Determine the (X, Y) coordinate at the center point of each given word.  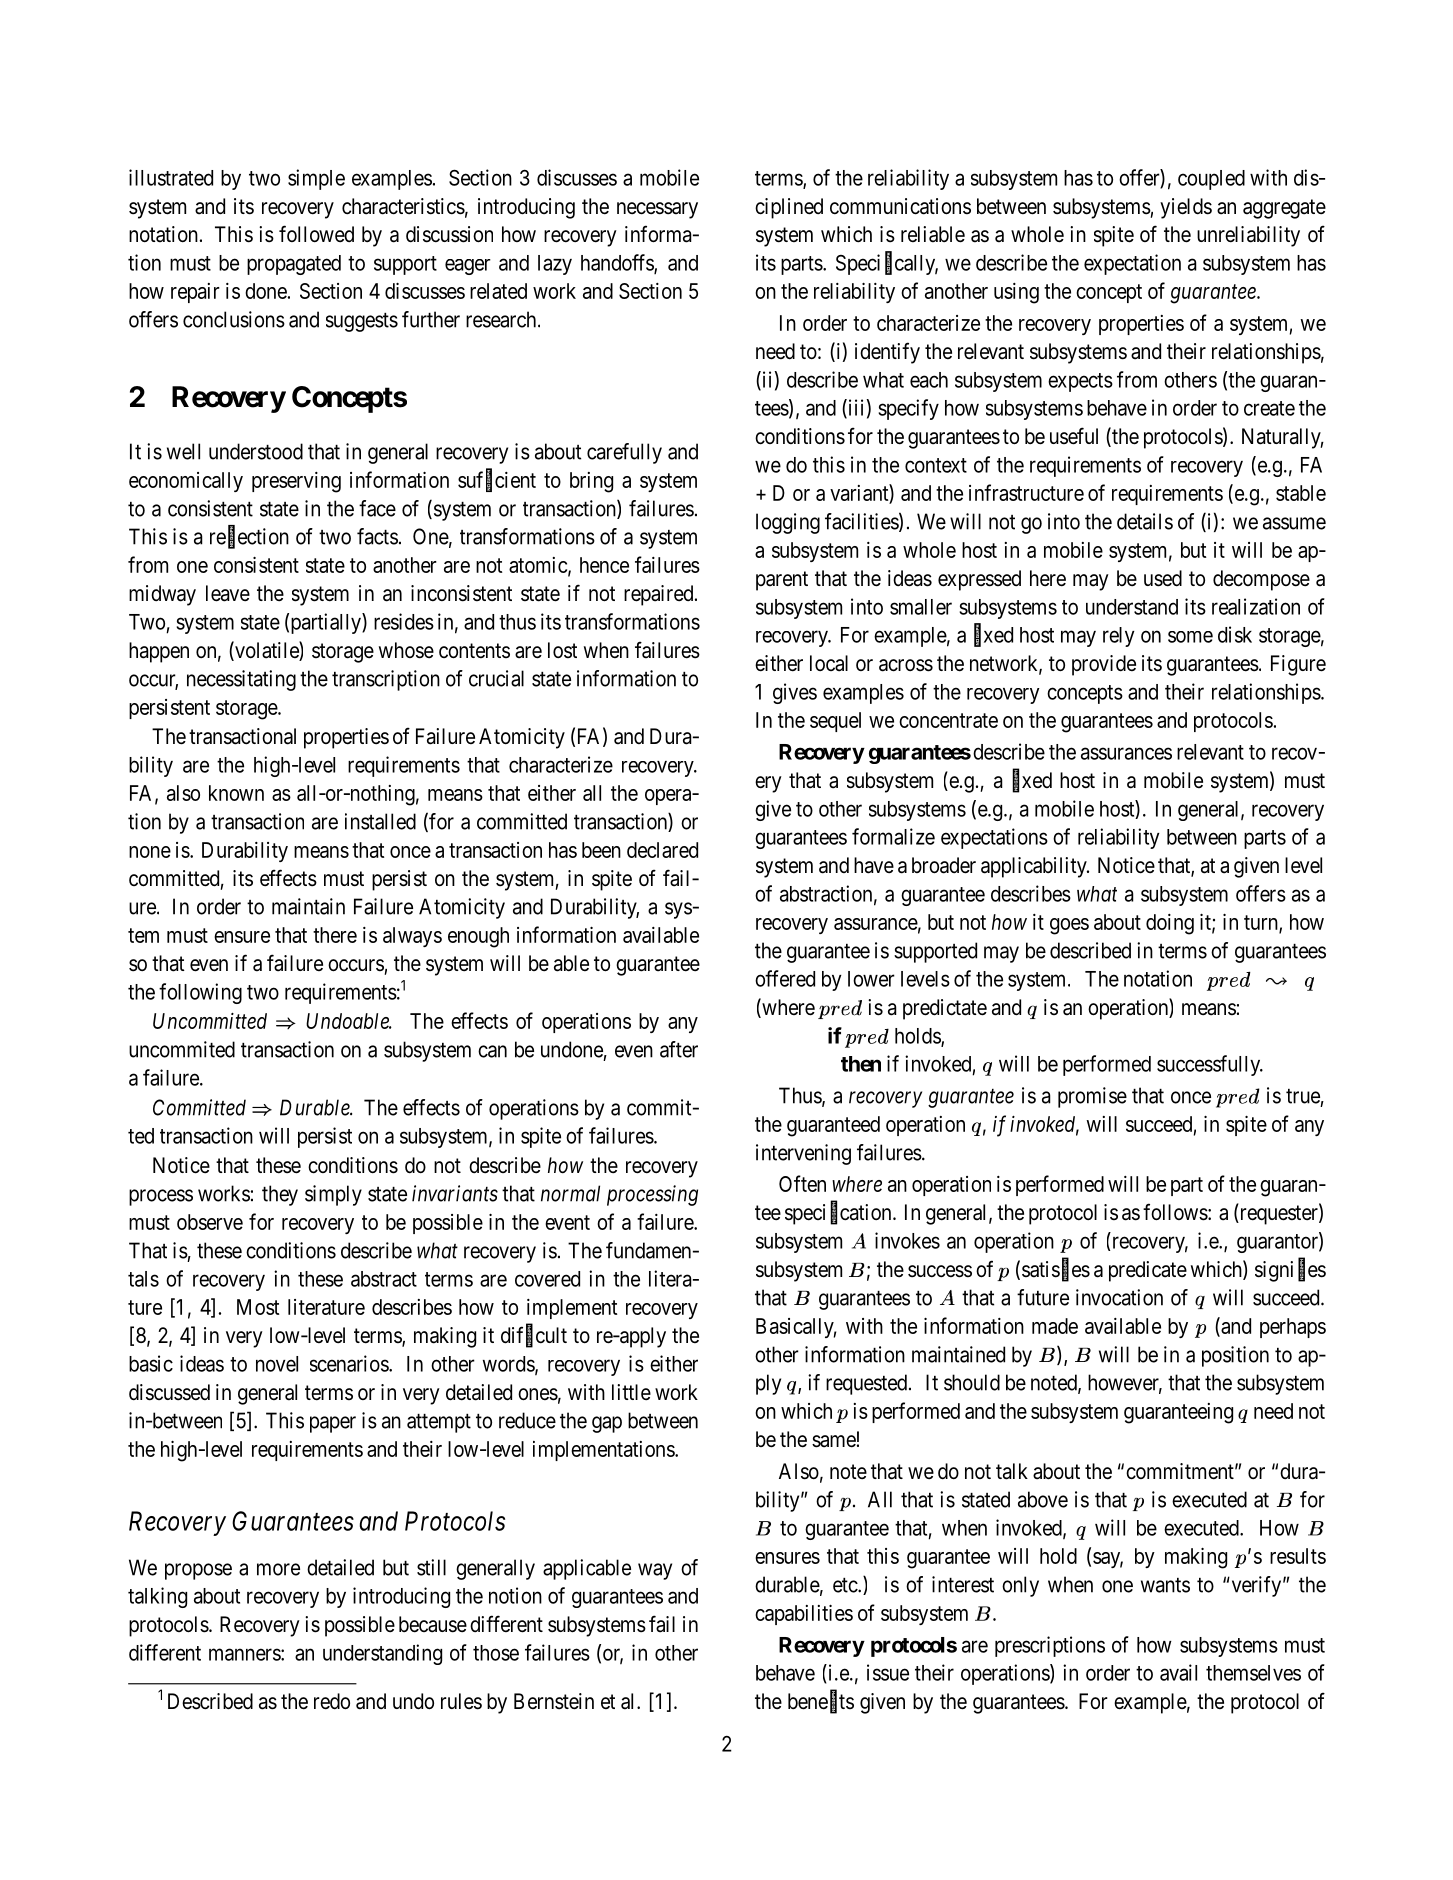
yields (1186, 208)
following (200, 993)
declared (662, 850)
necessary (657, 210)
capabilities (804, 1615)
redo (332, 1701)
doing (1170, 924)
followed (316, 233)
